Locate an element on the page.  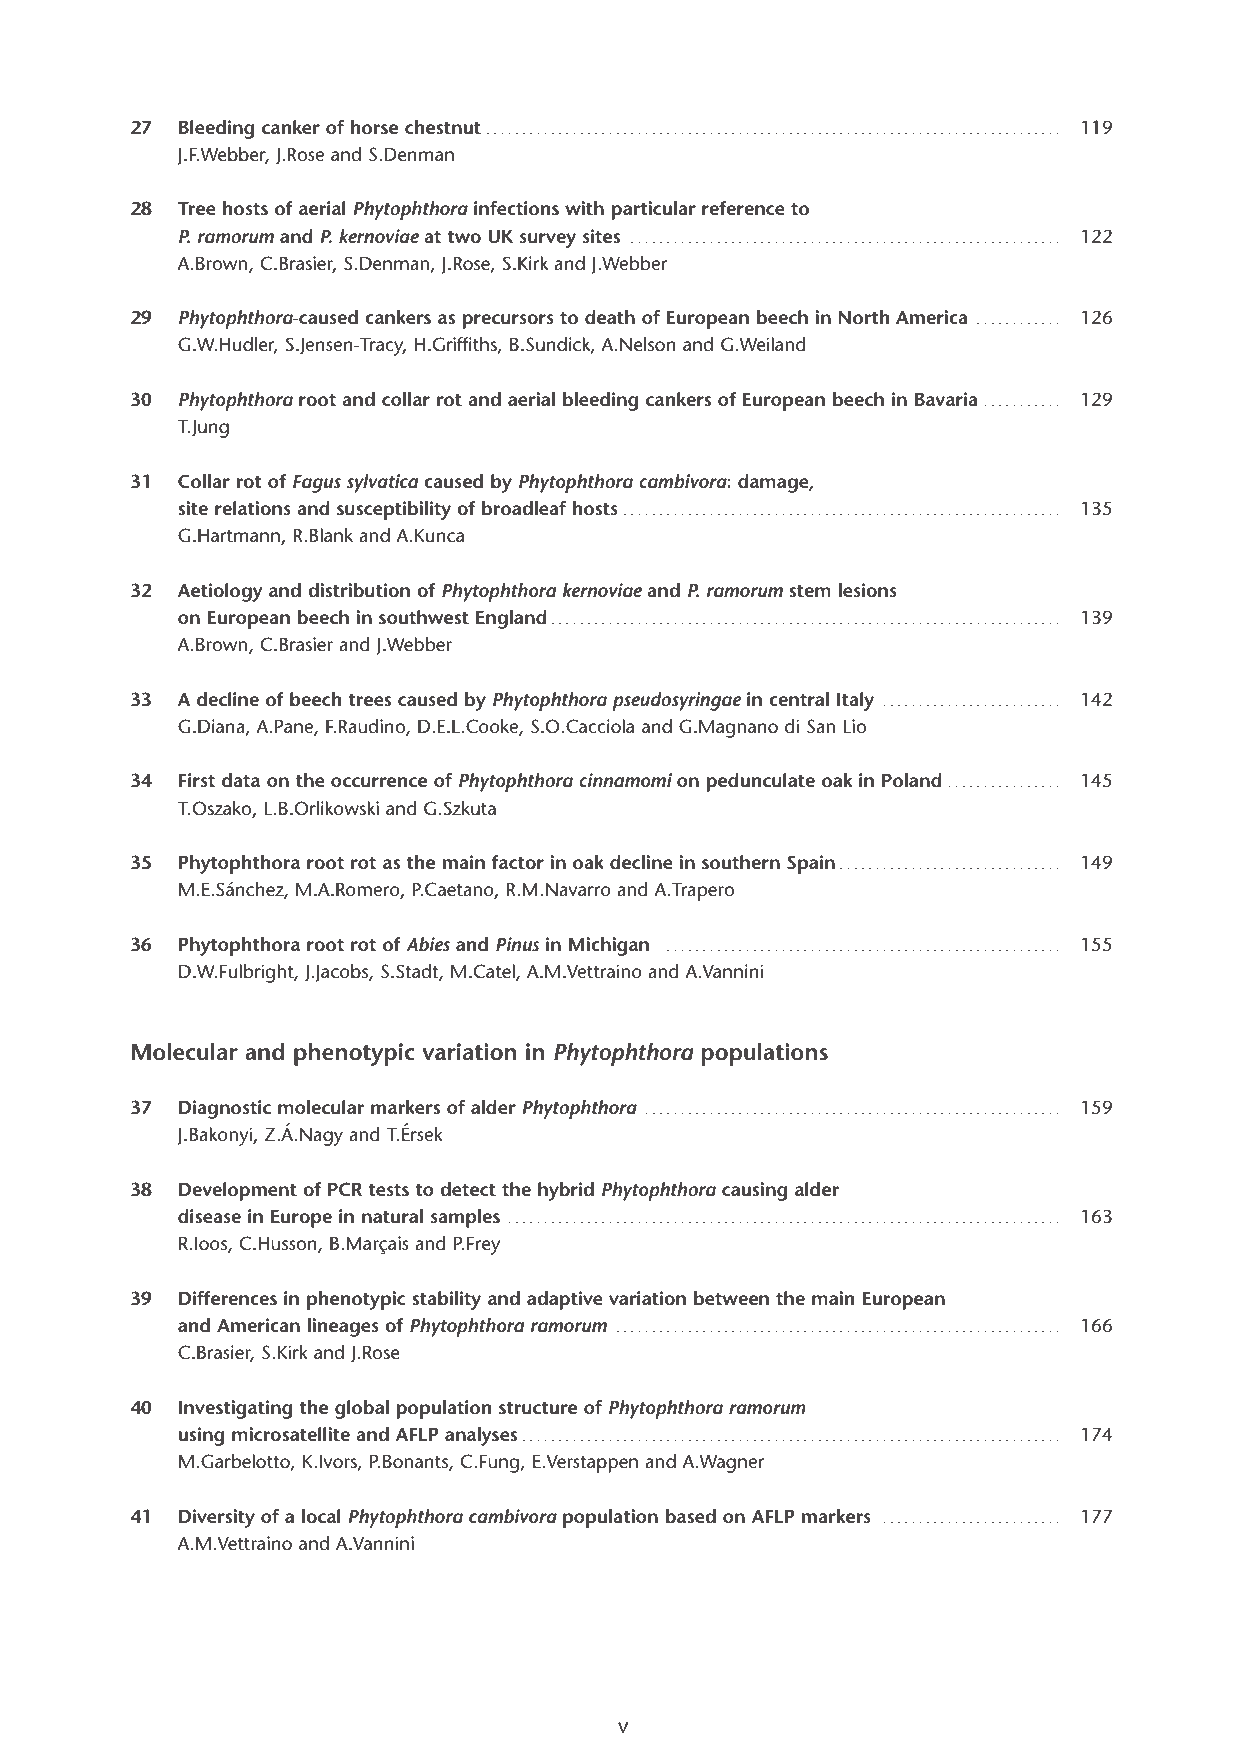
Development is located at coordinates (238, 1191).
